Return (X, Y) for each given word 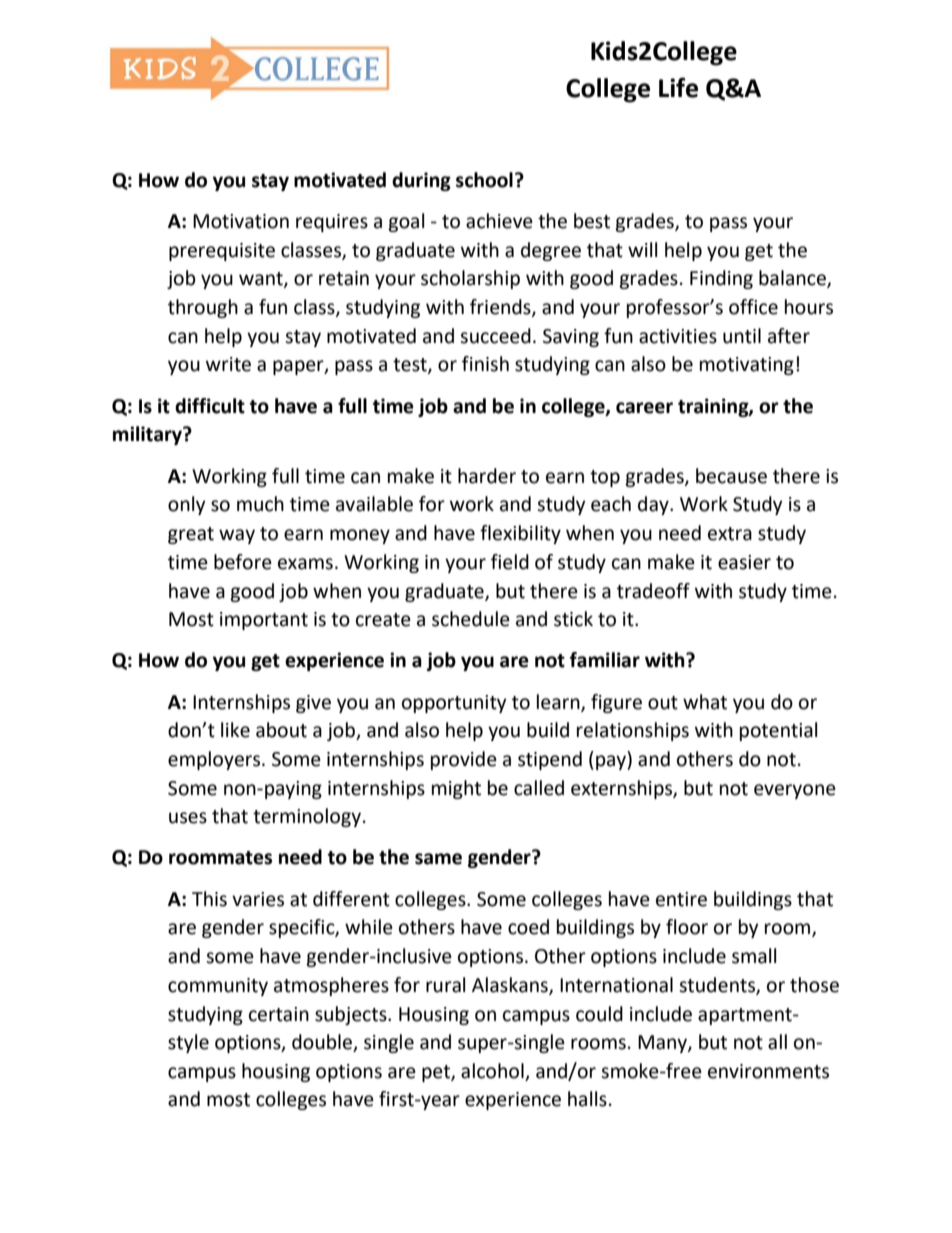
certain (279, 1014)
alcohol (493, 1072)
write (228, 364)
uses (188, 818)
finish (485, 364)
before (243, 562)
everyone (795, 791)
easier (744, 562)
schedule (471, 619)
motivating (747, 366)
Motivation (241, 221)
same (438, 859)
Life (678, 87)
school (484, 180)
